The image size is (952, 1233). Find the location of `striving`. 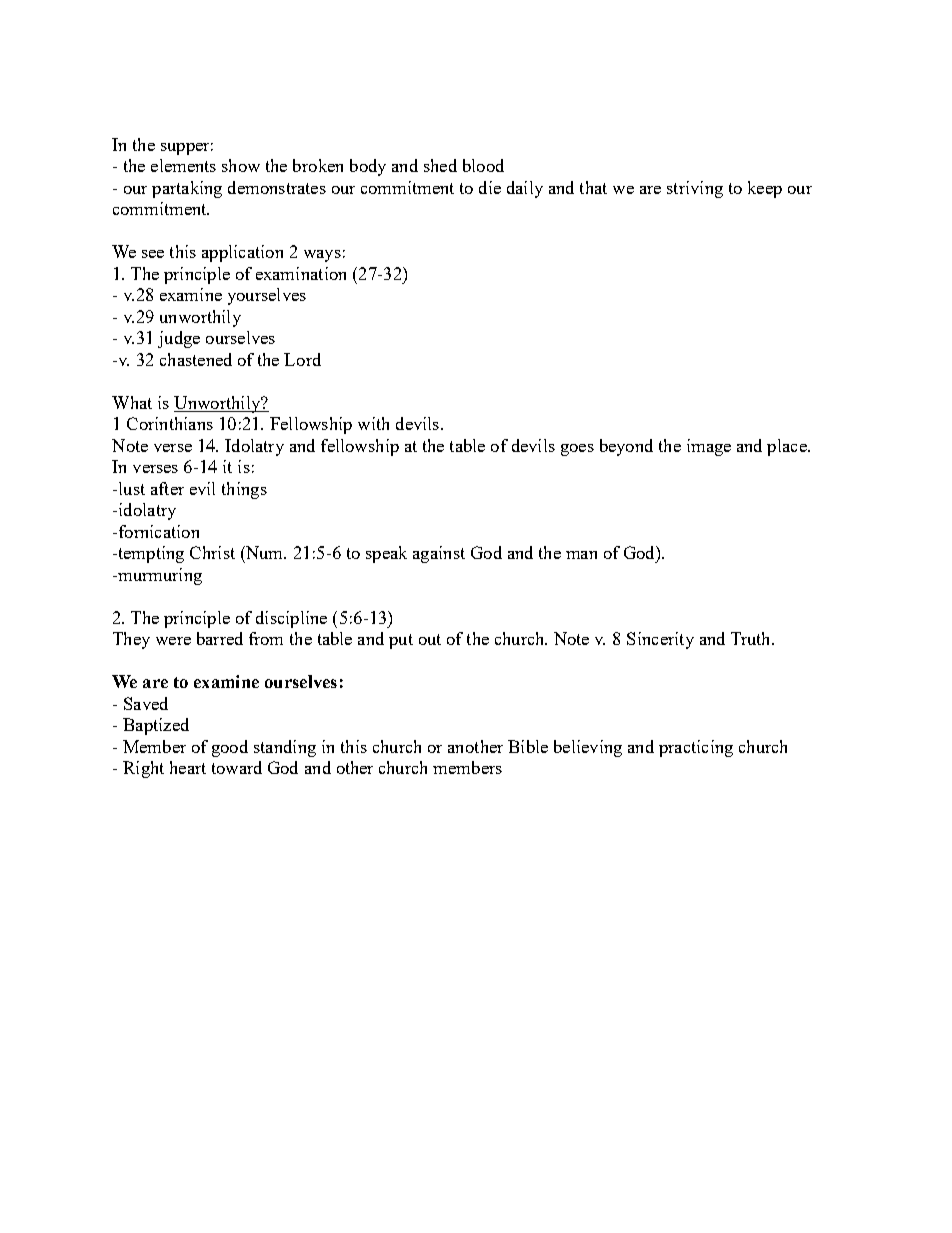

striving is located at coordinates (695, 189).
